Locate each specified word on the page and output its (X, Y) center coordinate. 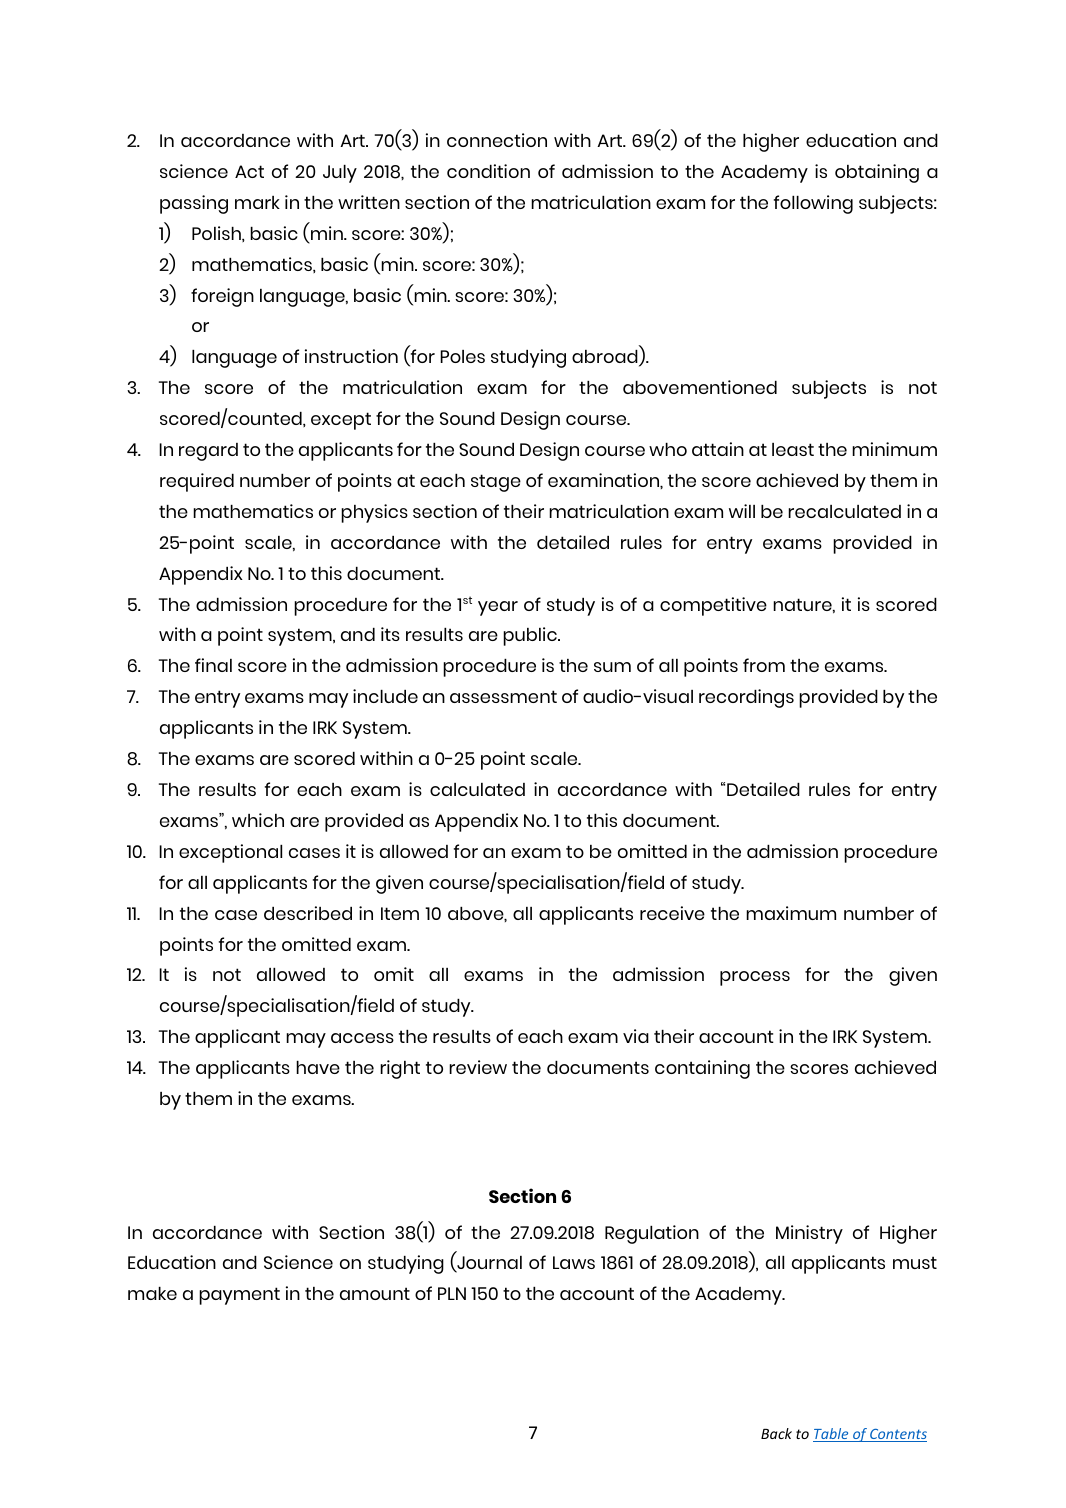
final (213, 665)
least (793, 449)
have (318, 1067)
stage (496, 483)
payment (239, 1296)
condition (488, 171)
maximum (791, 913)
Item (400, 913)
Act (249, 171)
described (308, 913)
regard (208, 452)
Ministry (809, 1234)
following (813, 204)
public (531, 636)
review (478, 1067)
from (764, 665)
